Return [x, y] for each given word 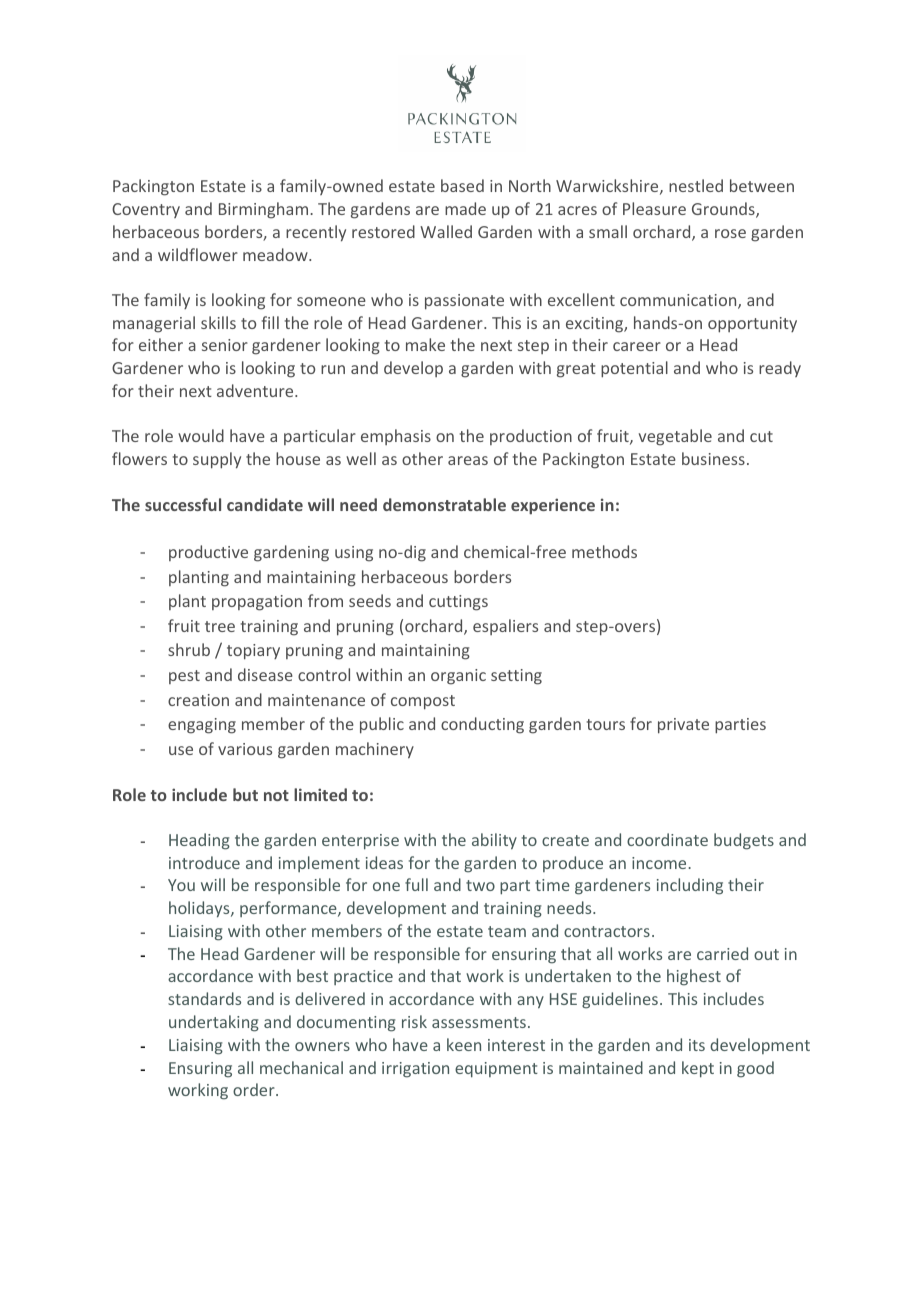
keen [464, 1044]
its [697, 1045]
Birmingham [265, 210]
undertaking [214, 1023]
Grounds [724, 210]
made [465, 208]
